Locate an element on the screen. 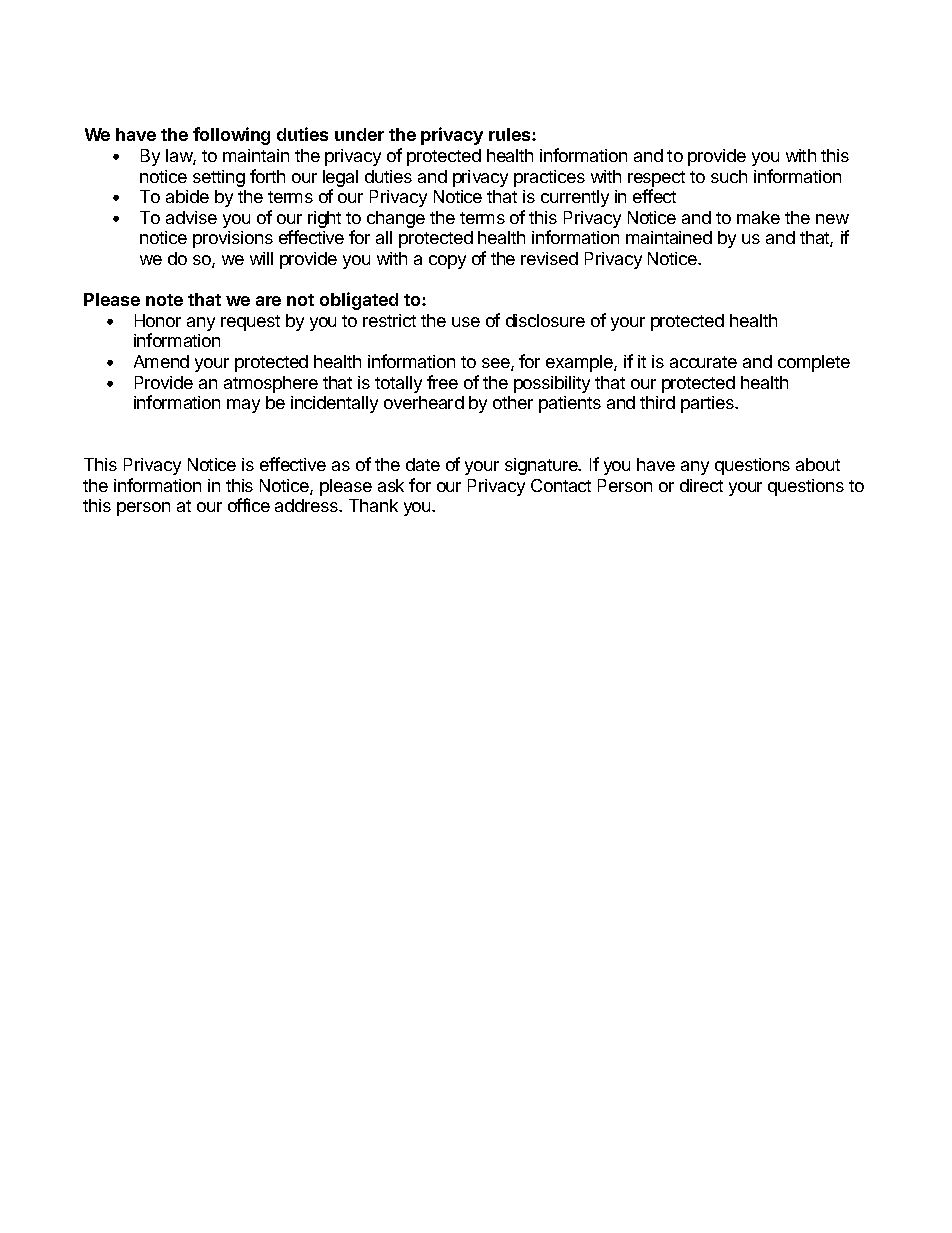 The height and width of the screenshot is (1233, 952). such is located at coordinates (729, 176).
